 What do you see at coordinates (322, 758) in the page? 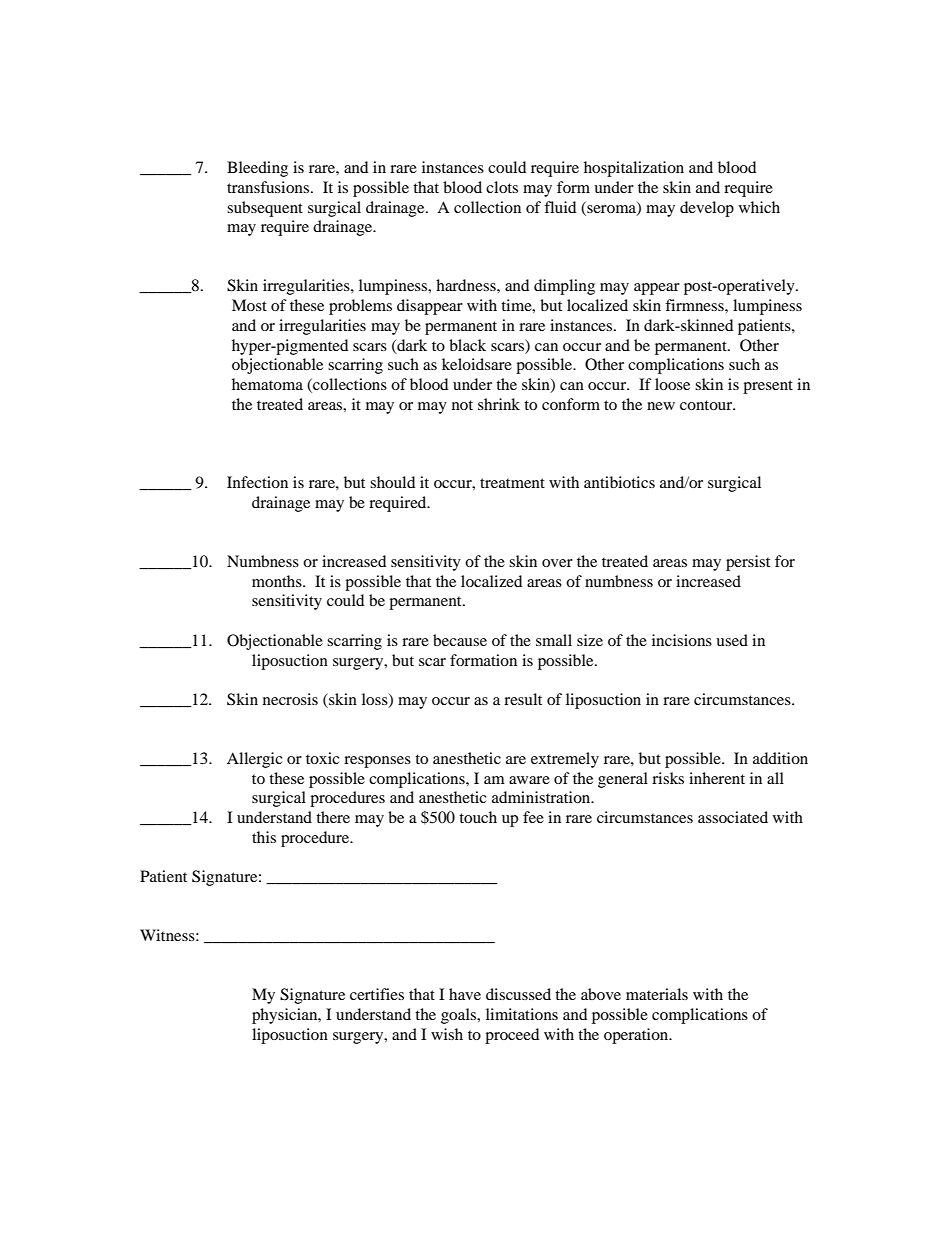
I see `toxic` at bounding box center [322, 758].
